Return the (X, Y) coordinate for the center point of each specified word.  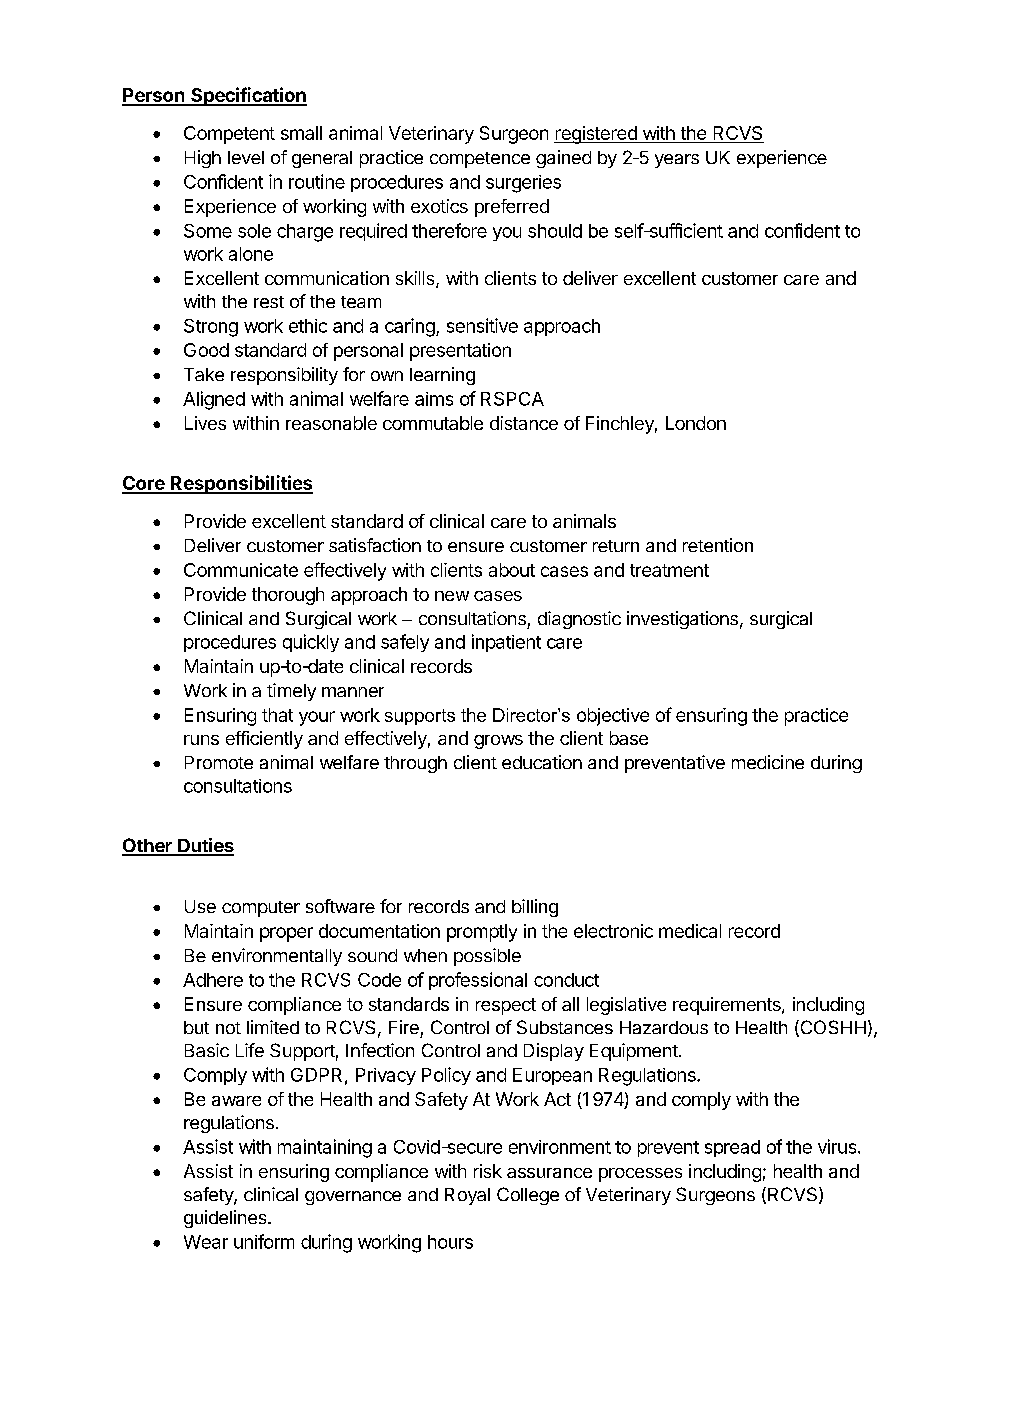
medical (690, 931)
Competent (229, 135)
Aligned (214, 400)
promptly (482, 933)
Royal (467, 1196)
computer (261, 909)
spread (732, 1148)
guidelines (226, 1219)
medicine (768, 762)
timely (291, 692)
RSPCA (512, 399)
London (696, 423)
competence (480, 160)
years (677, 161)
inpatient (506, 643)
